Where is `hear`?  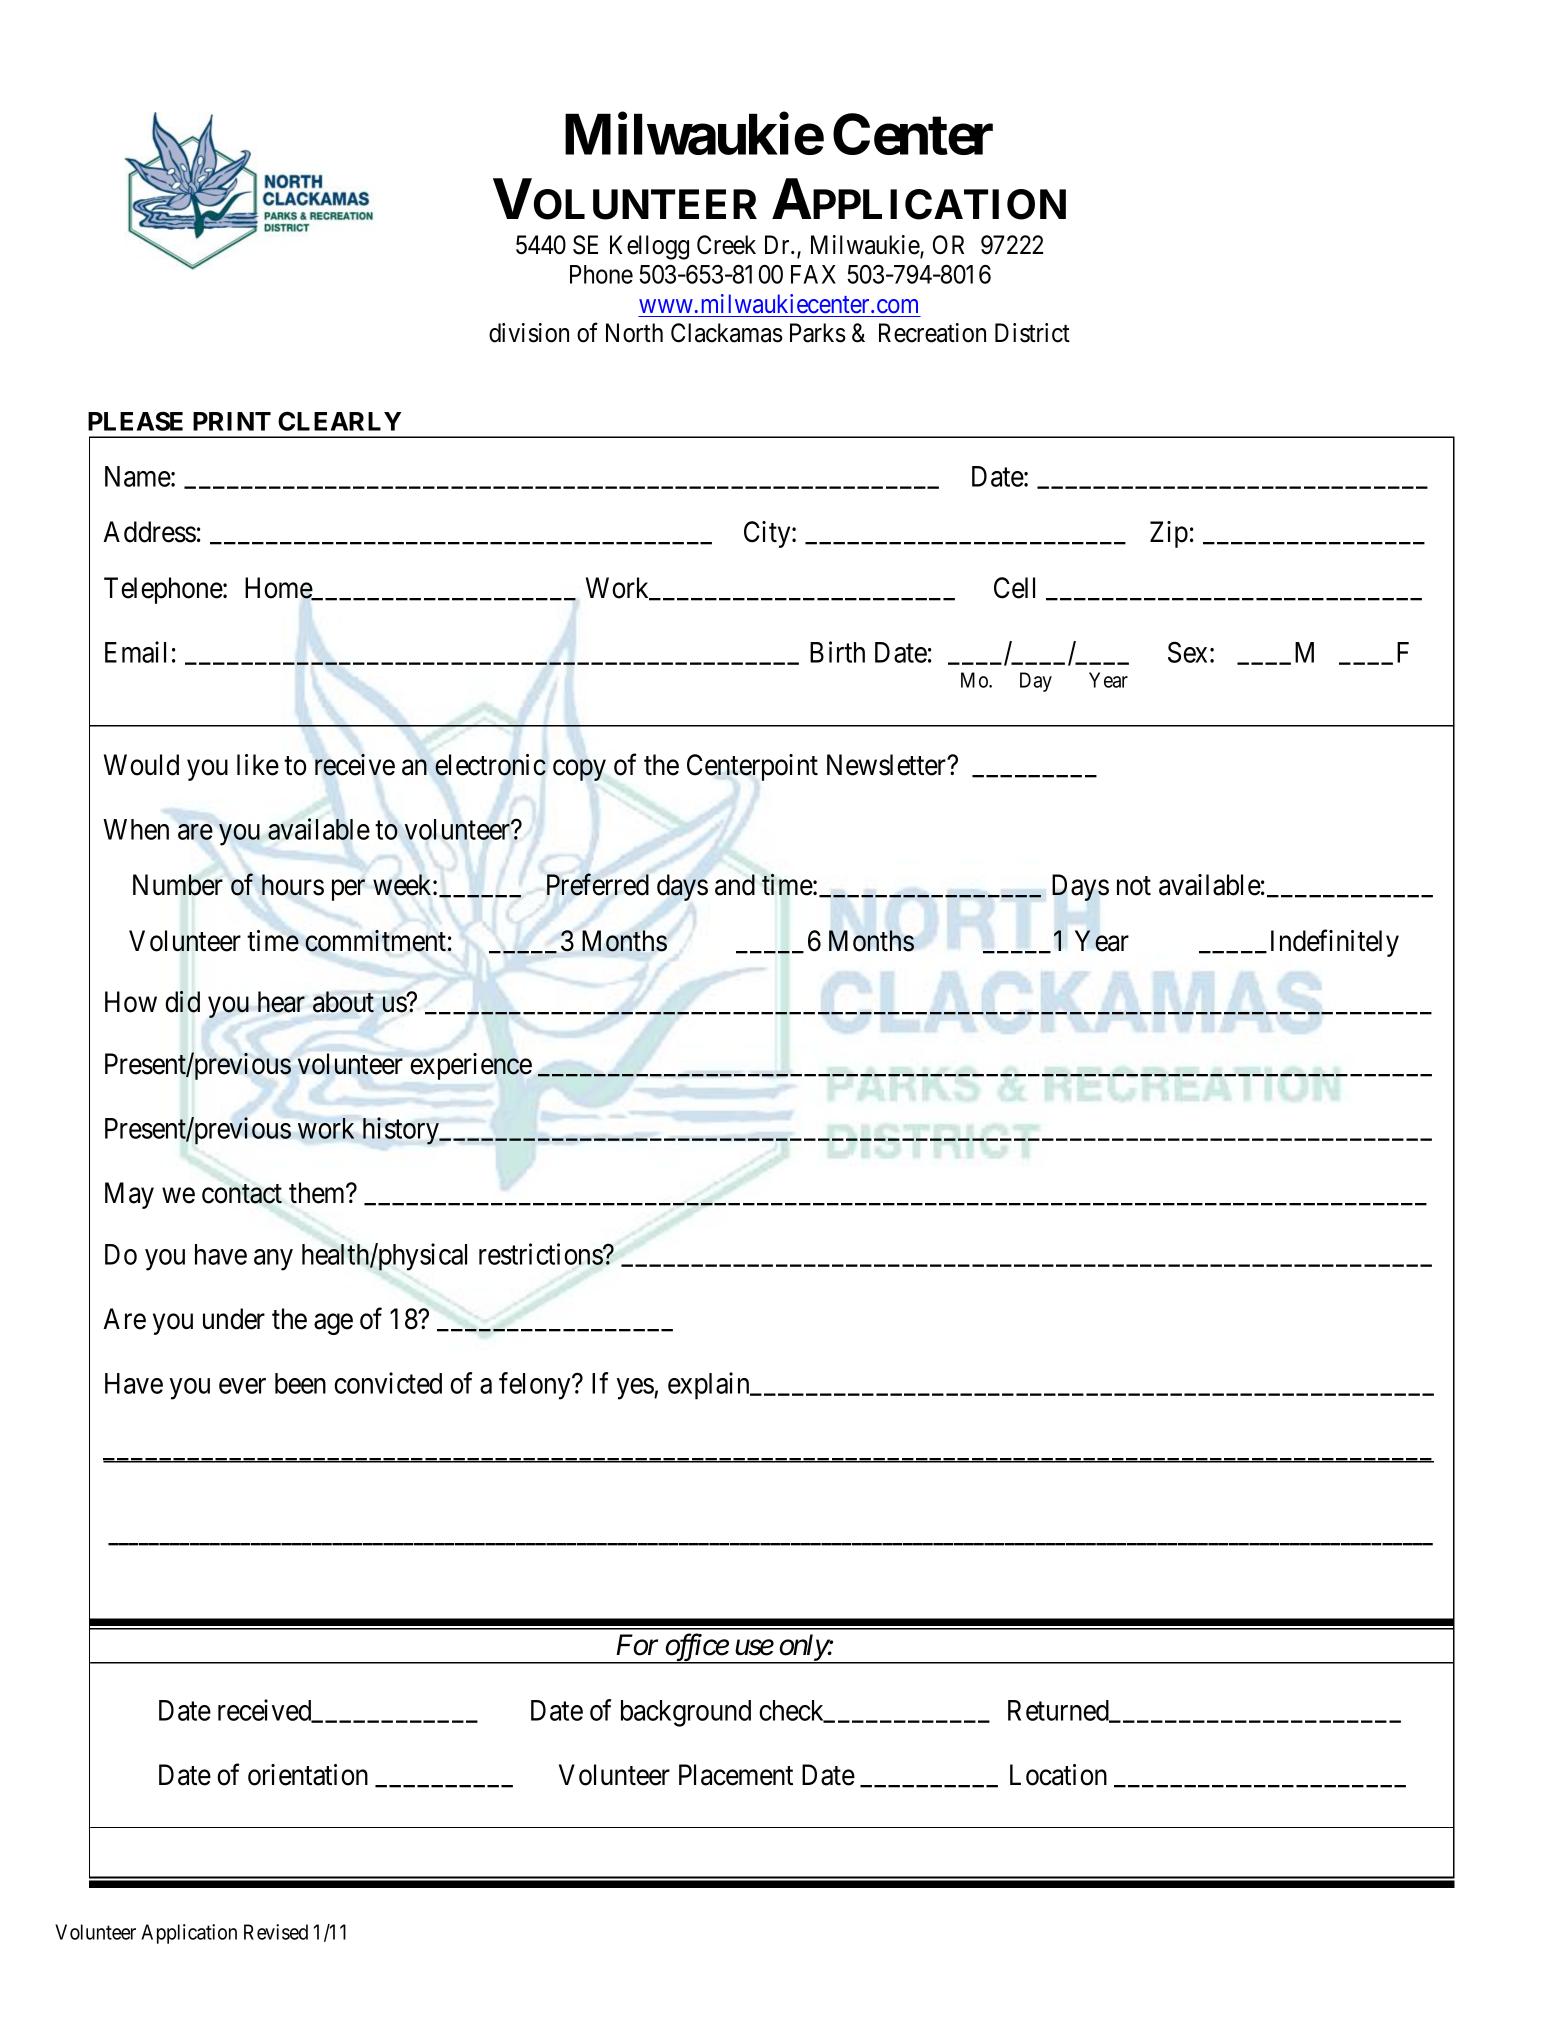
hear is located at coordinates (281, 1002).
